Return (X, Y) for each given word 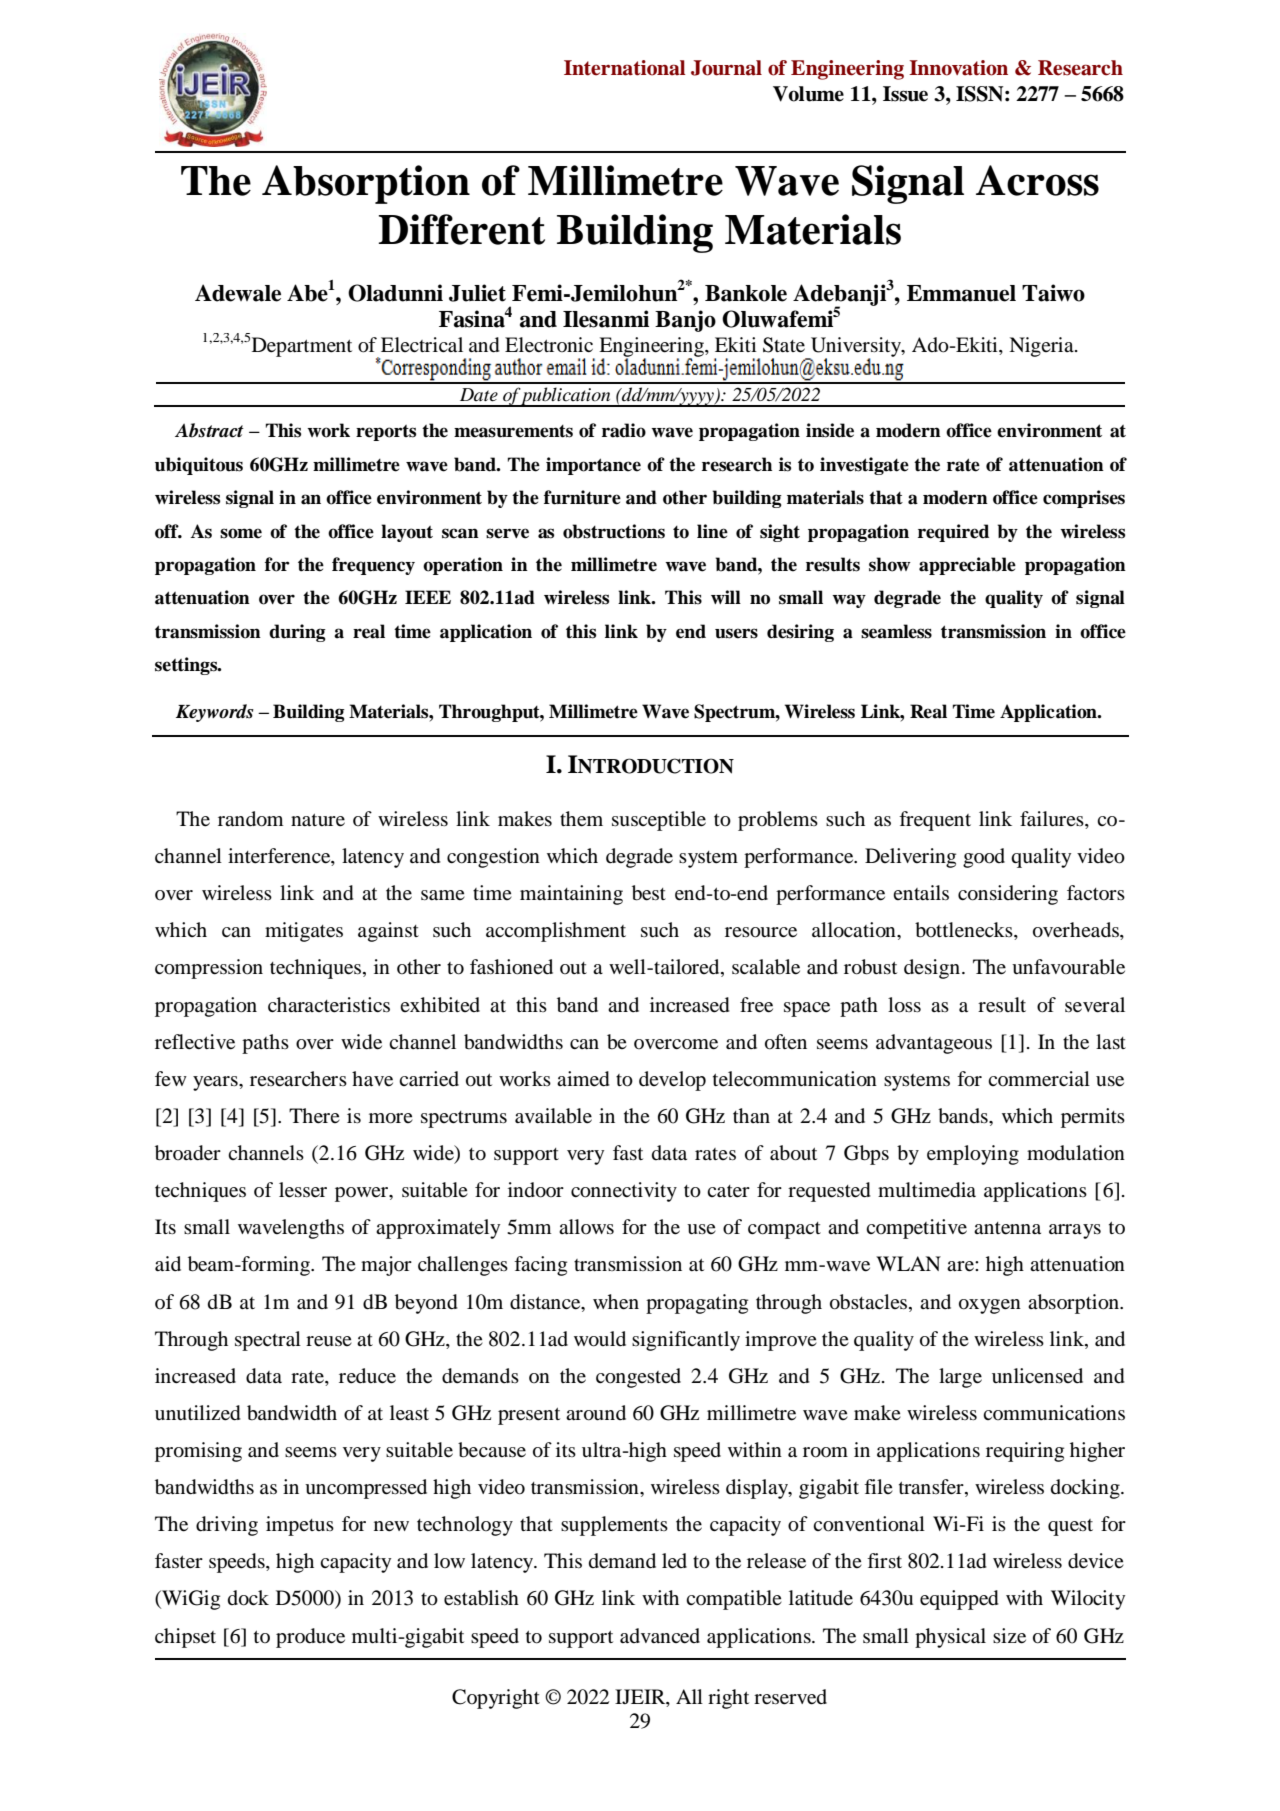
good (984, 858)
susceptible (659, 821)
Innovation (958, 68)
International (625, 68)
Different (461, 229)
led (674, 1561)
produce (310, 1638)
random (250, 819)
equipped (959, 1600)
